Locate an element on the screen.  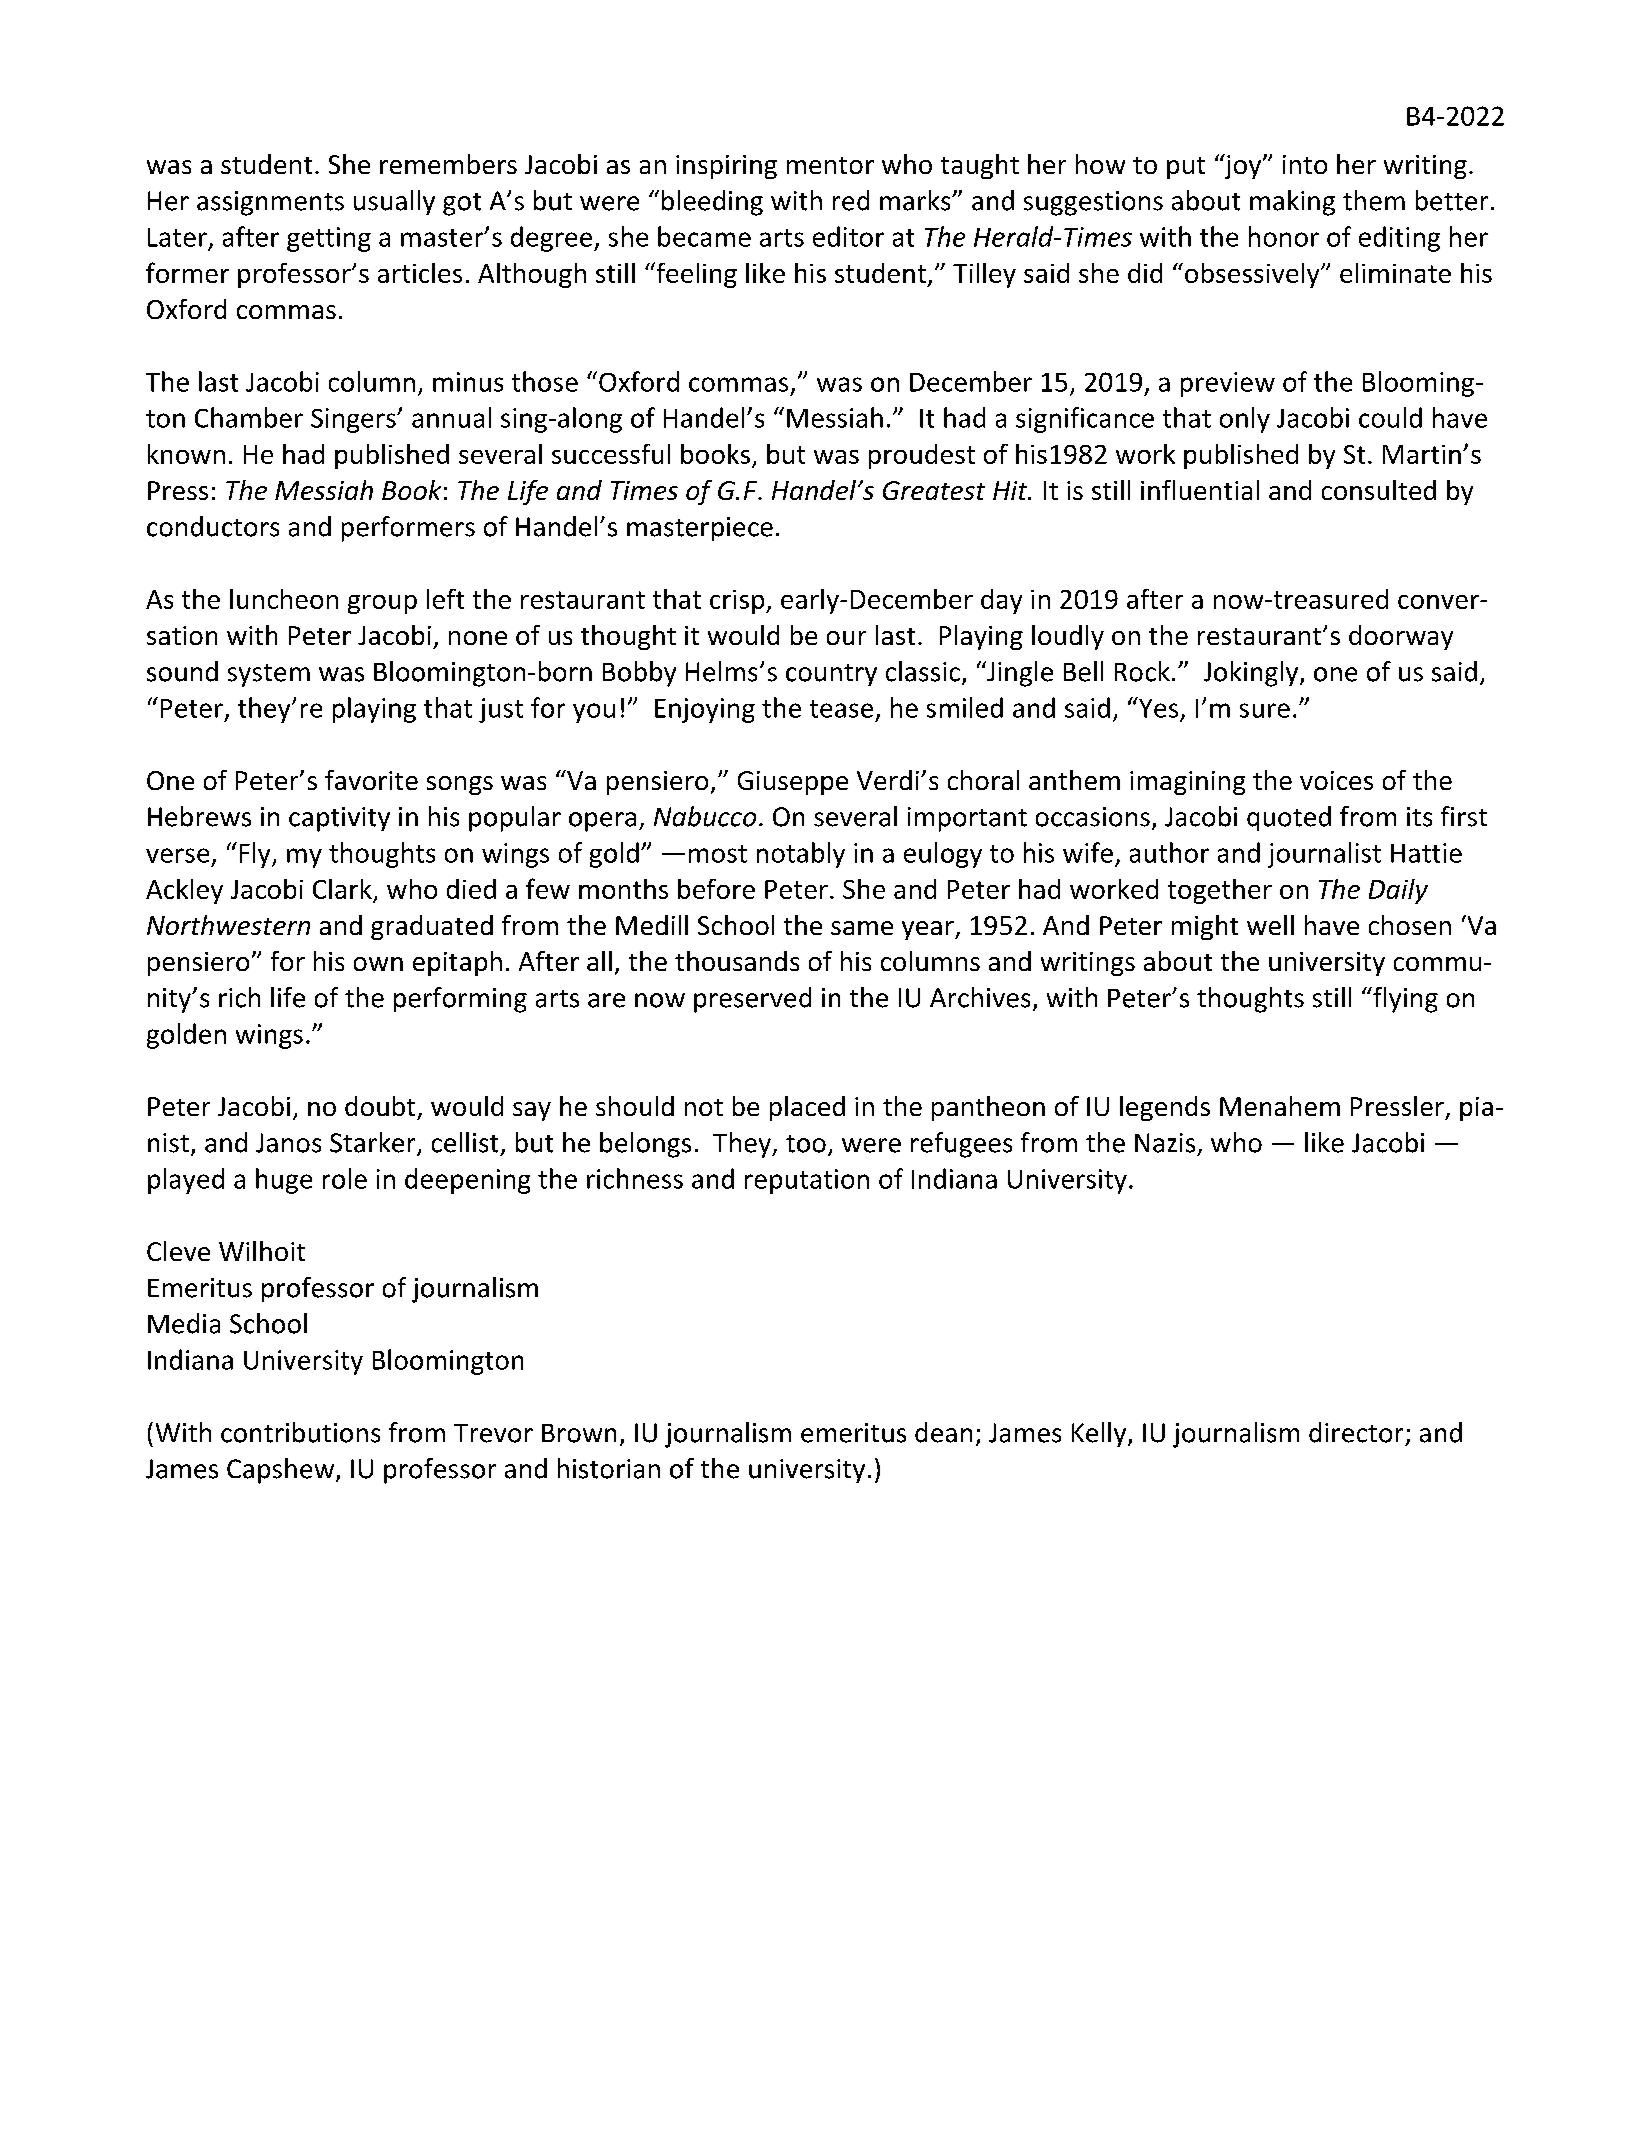
captivity is located at coordinates (339, 819).
